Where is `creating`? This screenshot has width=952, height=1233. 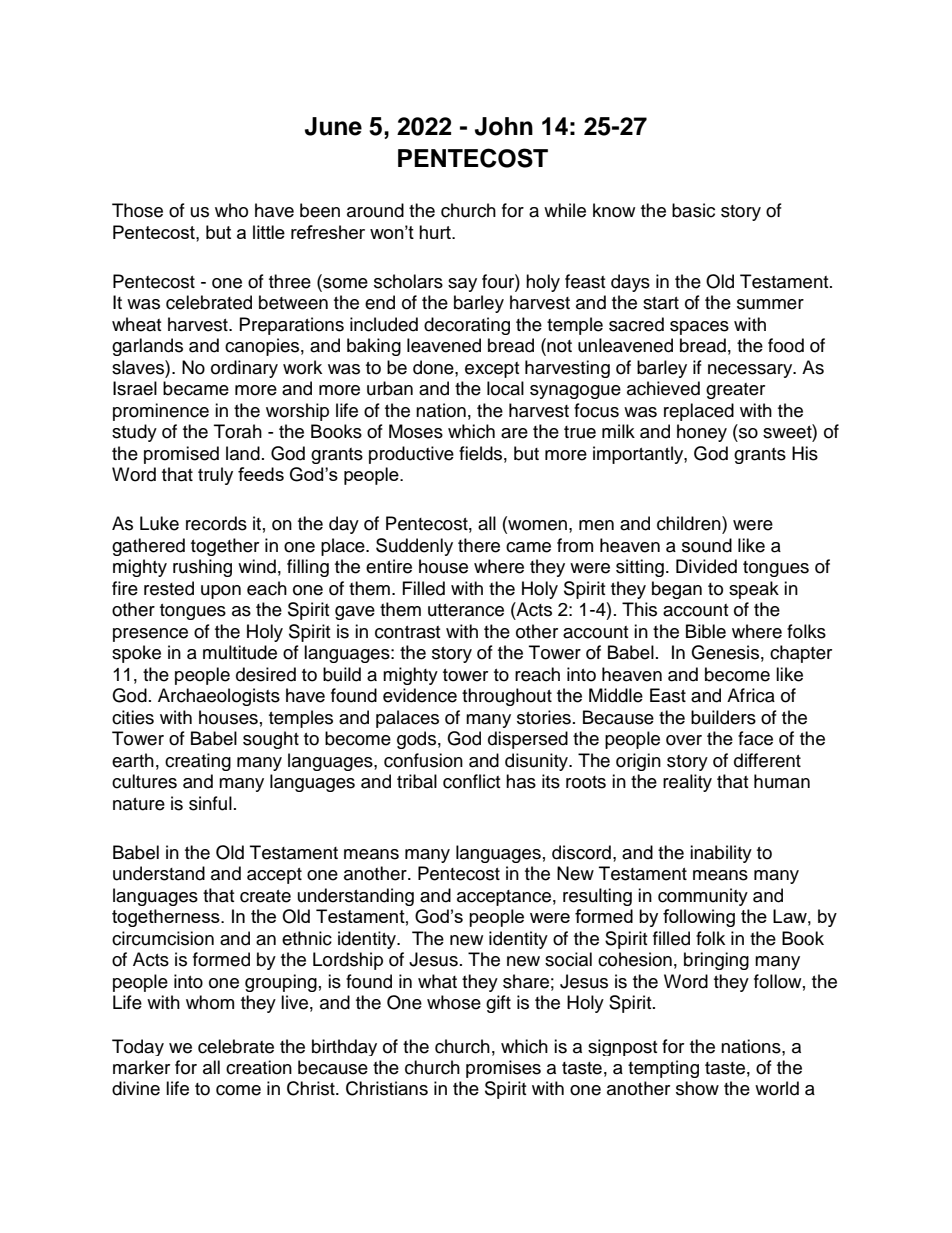
creating is located at coordinates (198, 762).
